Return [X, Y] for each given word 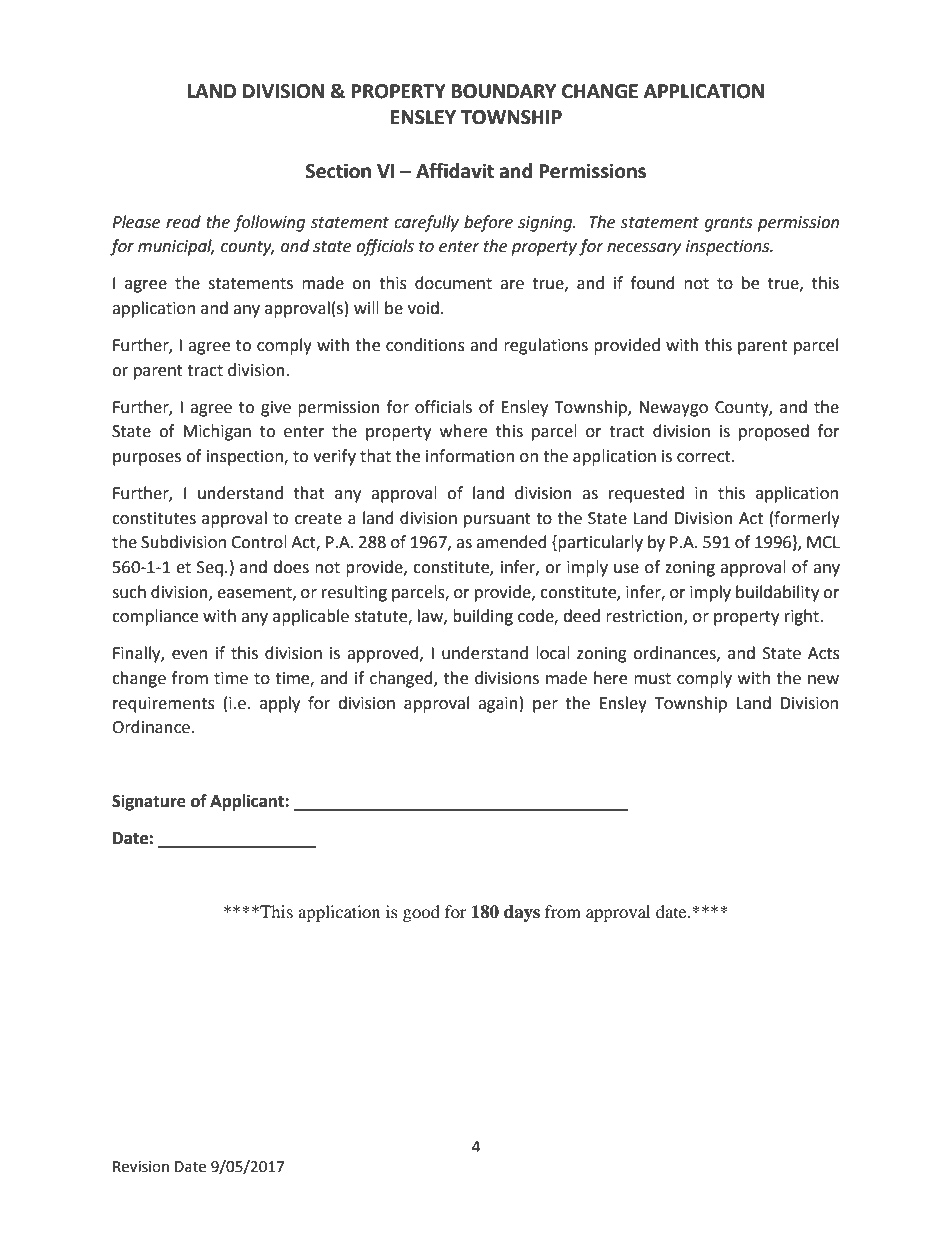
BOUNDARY [504, 91]
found [653, 283]
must [652, 679]
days [522, 913]
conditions [425, 345]
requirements [164, 705]
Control [259, 542]
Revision [141, 1167]
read [183, 222]
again [498, 705]
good [421, 913]
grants [728, 224]
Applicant [248, 802]
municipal [176, 247]
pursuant [497, 520]
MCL [823, 542]
